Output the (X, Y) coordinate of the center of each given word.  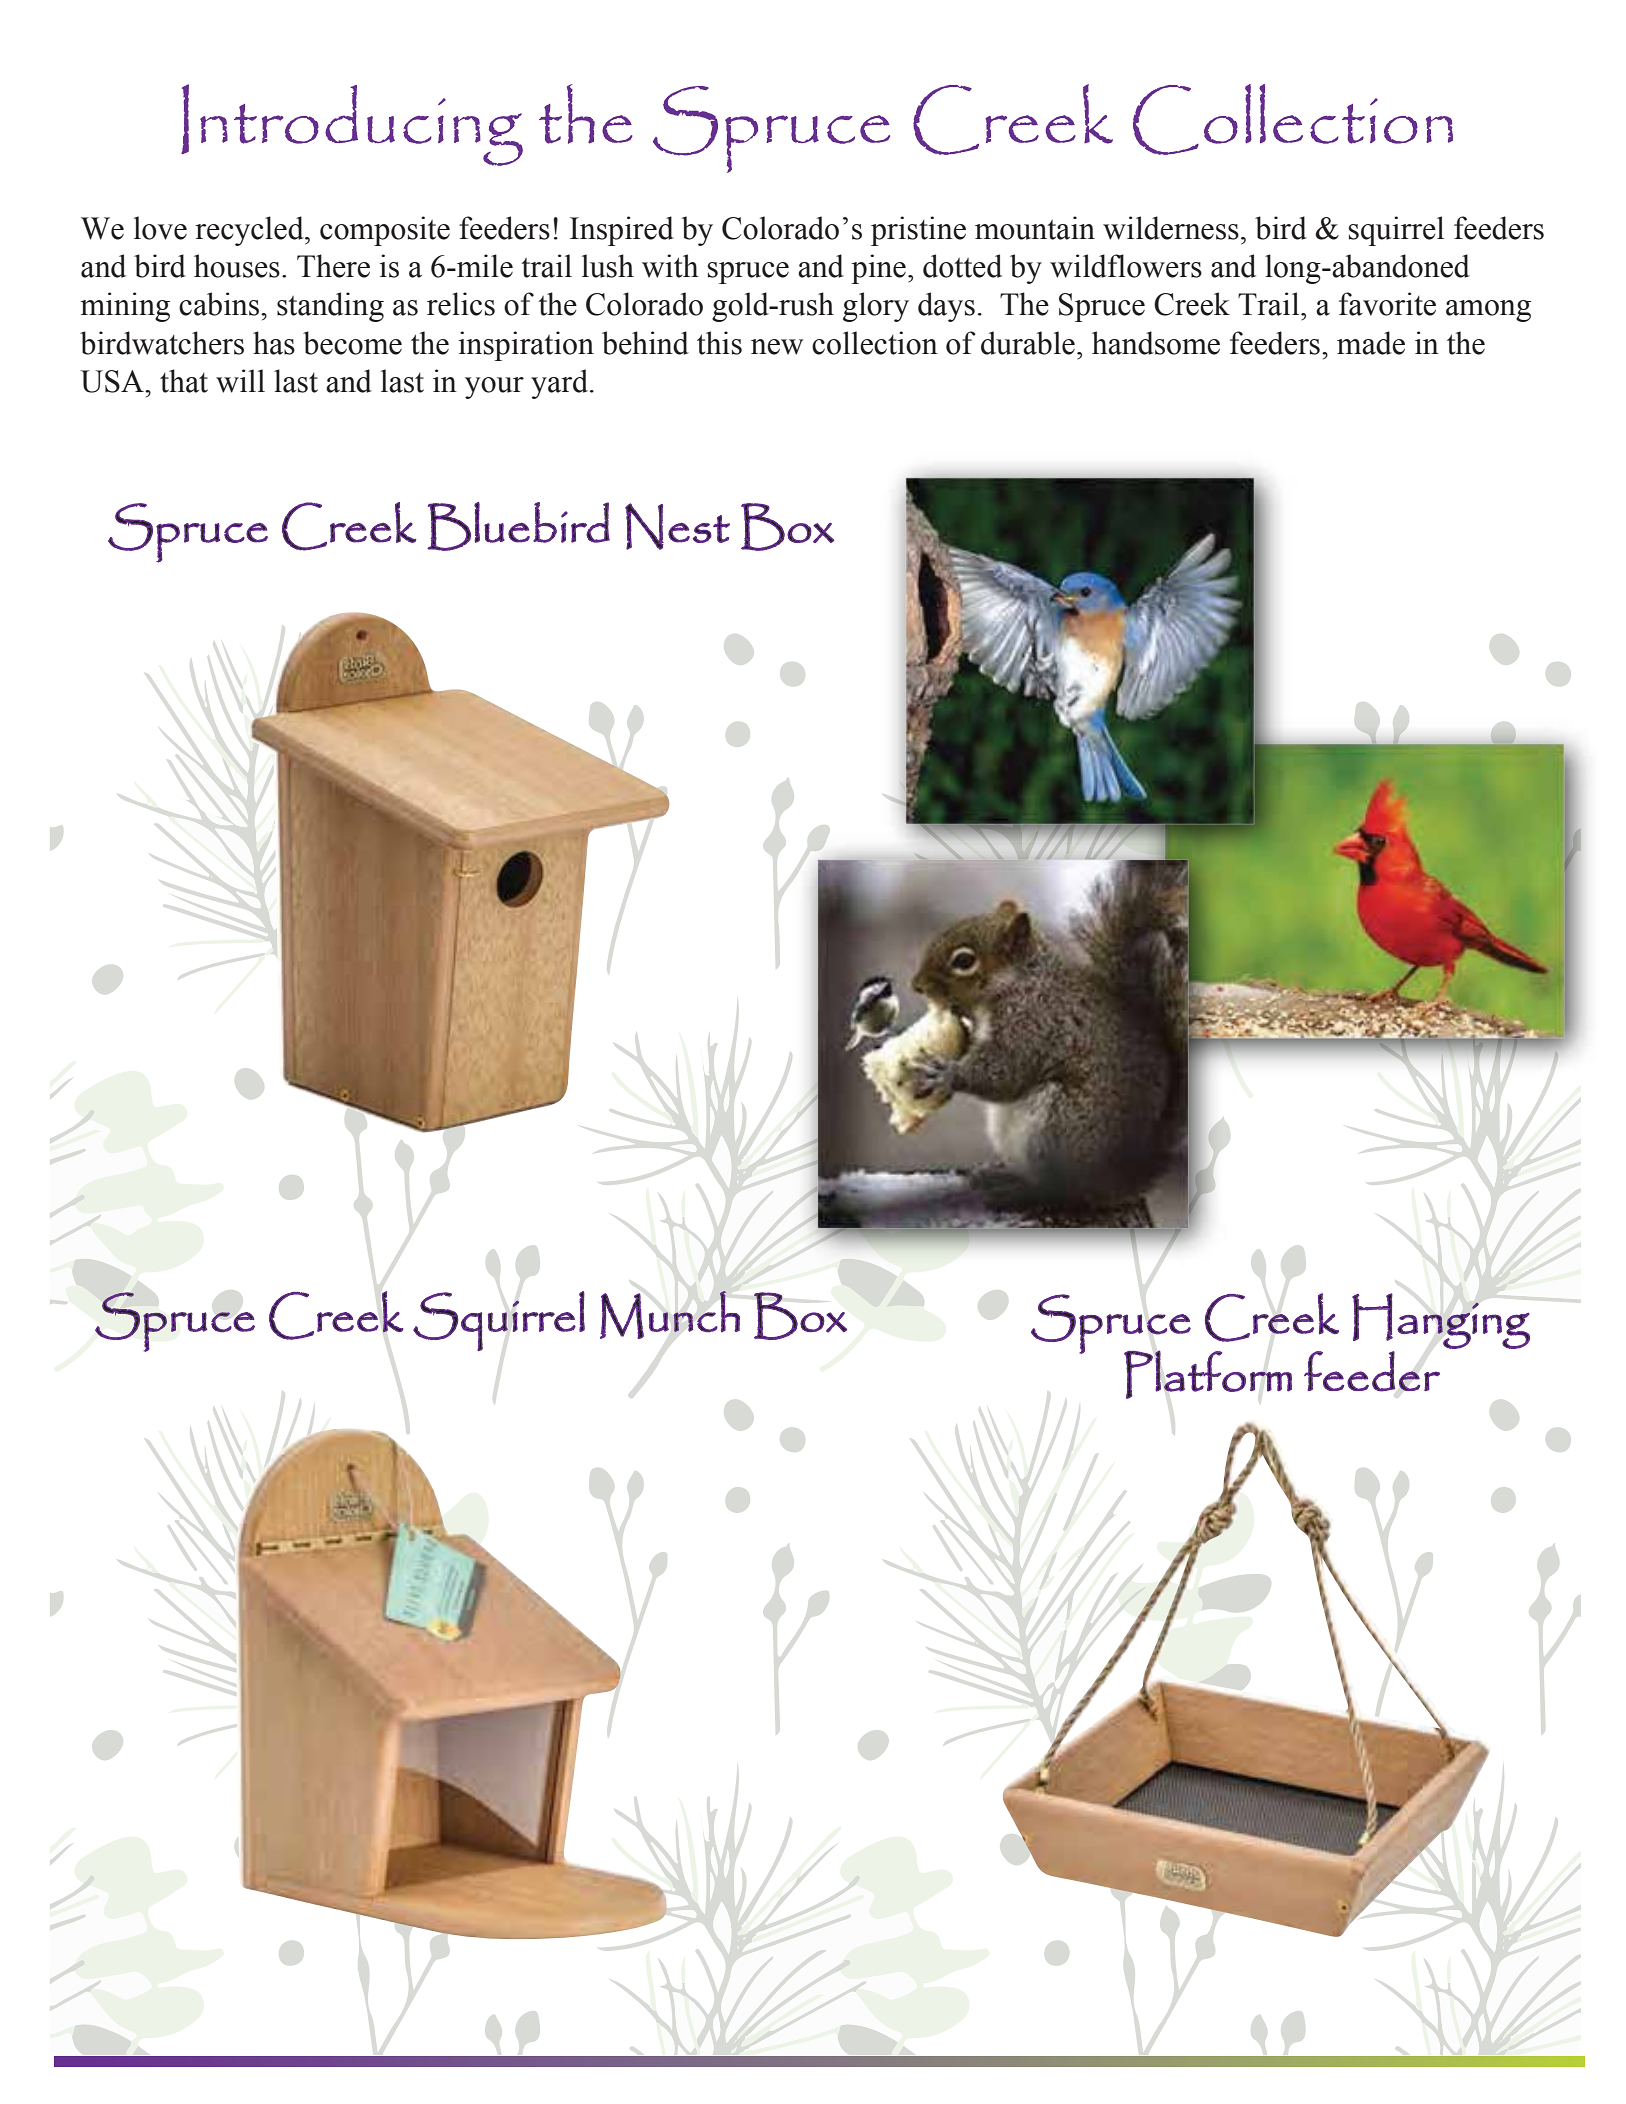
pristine (918, 231)
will (240, 381)
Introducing (352, 125)
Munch (670, 1315)
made (1371, 343)
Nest (677, 526)
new (777, 347)
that (184, 381)
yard (561, 384)
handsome (1156, 343)
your (494, 388)
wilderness (1171, 228)
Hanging (1441, 1321)
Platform (1208, 1374)
